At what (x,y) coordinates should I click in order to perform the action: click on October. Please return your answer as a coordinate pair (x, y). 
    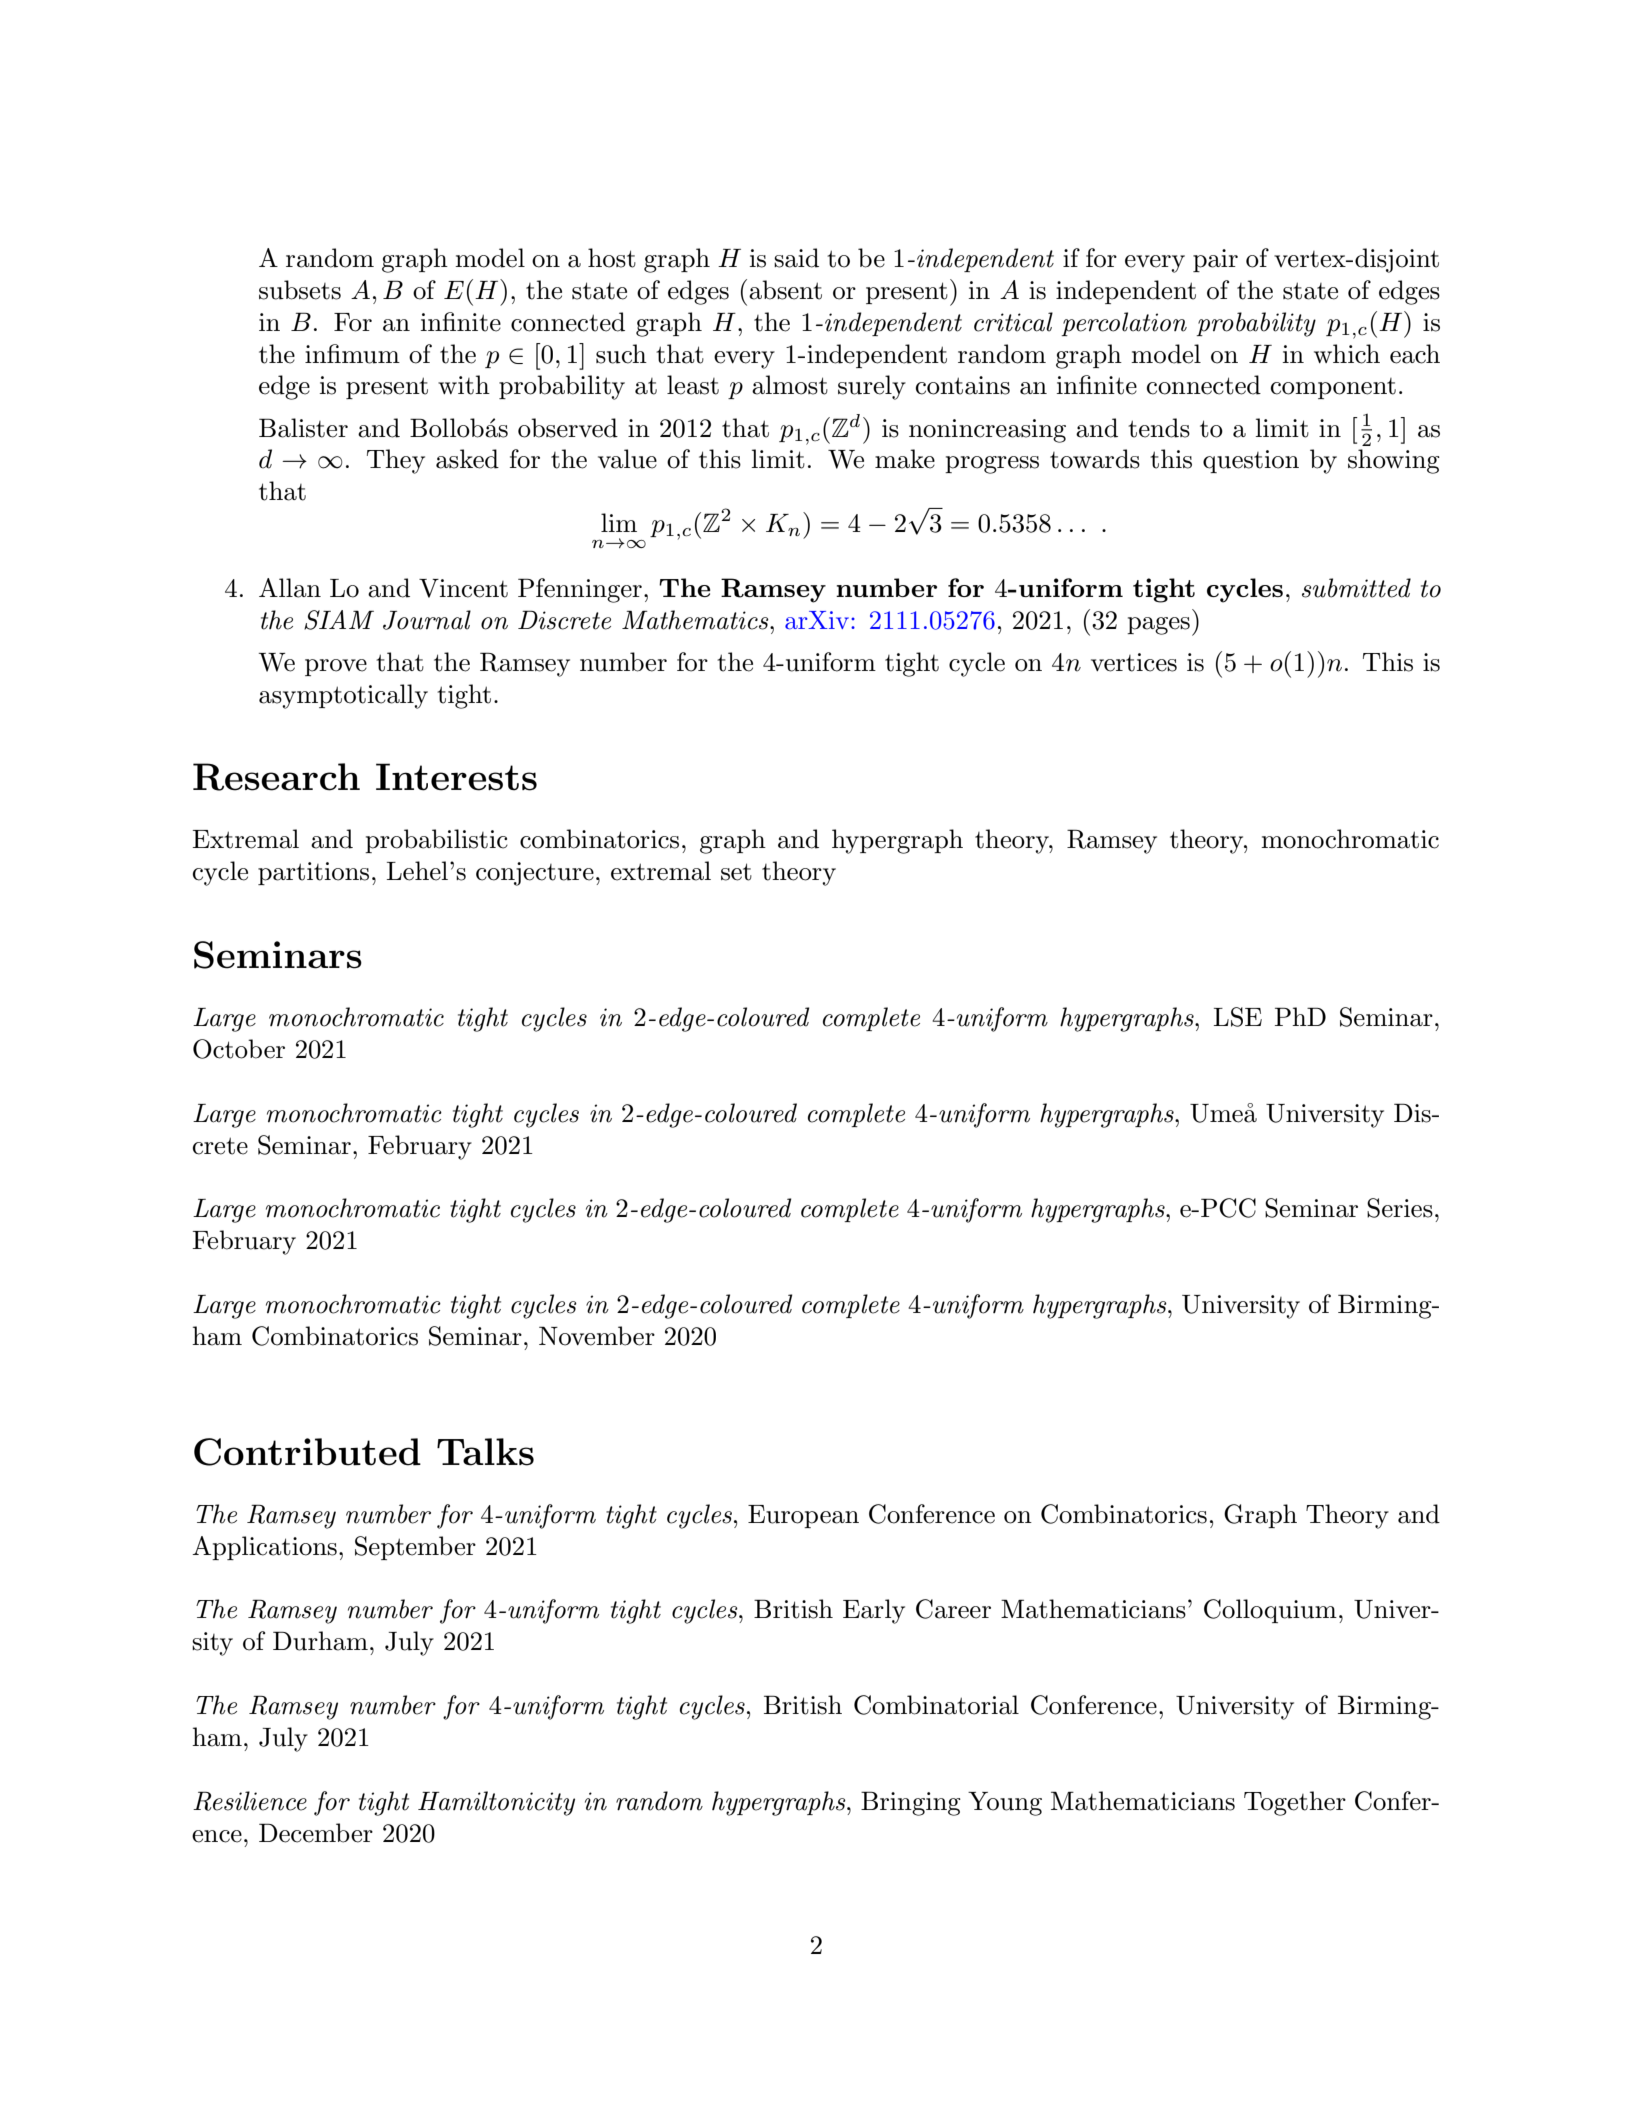
    Looking at the image, I should click on (239, 1049).
